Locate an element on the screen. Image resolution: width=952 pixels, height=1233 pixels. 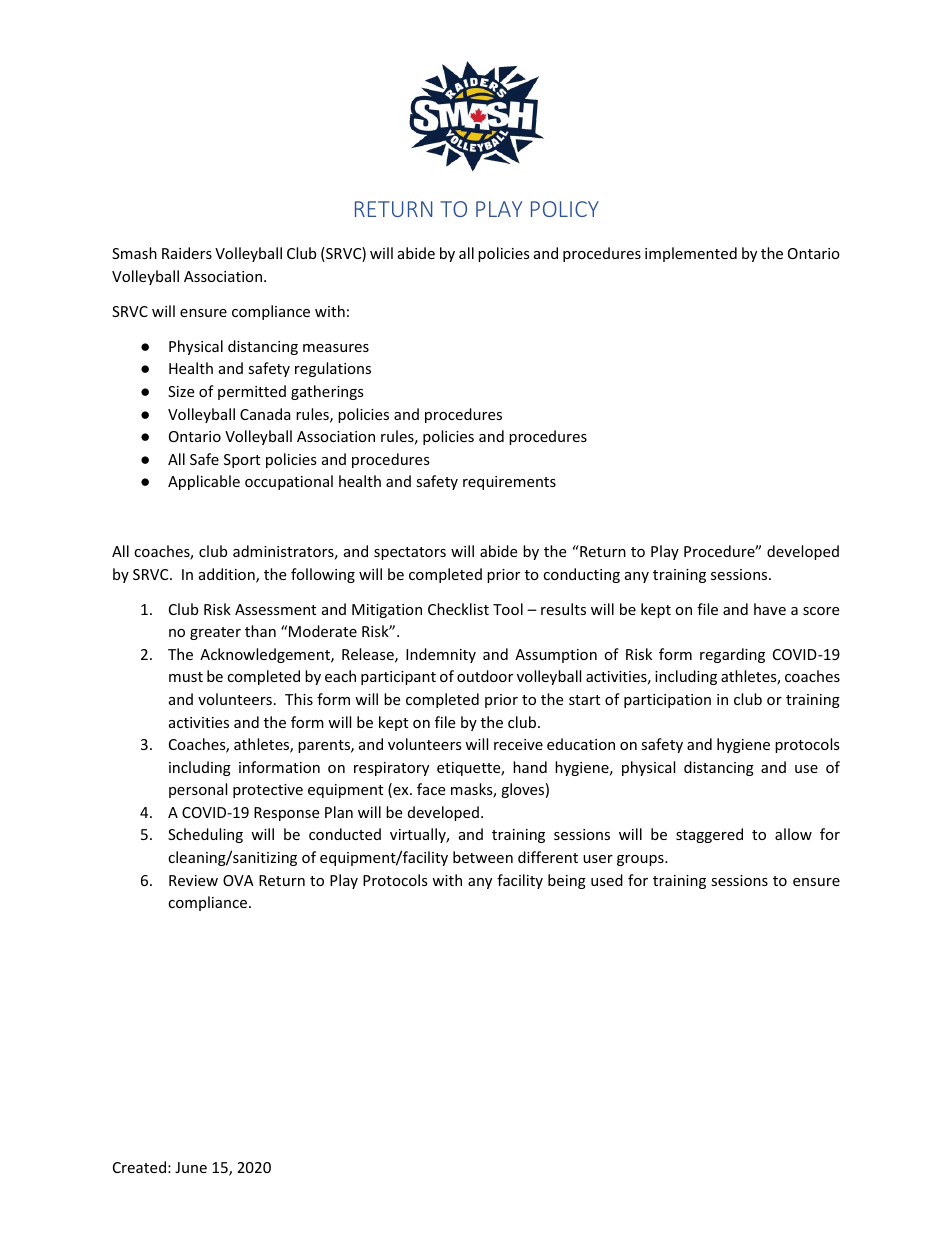
Raiders is located at coordinates (187, 253).
